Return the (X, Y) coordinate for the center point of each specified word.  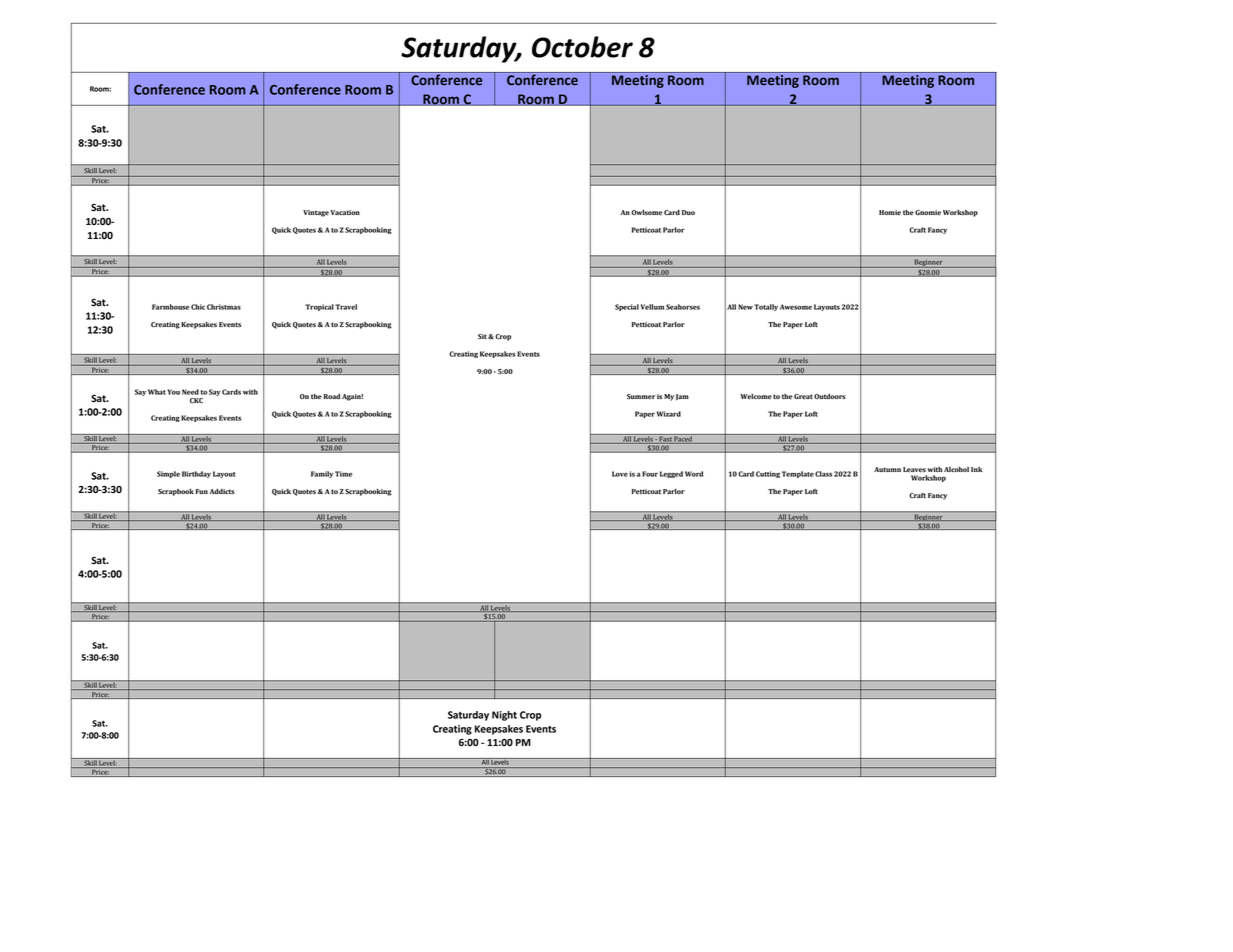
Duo (688, 212)
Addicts (222, 492)
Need (190, 392)
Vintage (316, 213)
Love (620, 474)
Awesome (796, 307)
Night (504, 716)
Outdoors (830, 397)
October (582, 47)
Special (627, 307)
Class (823, 474)
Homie (890, 213)
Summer (641, 397)
